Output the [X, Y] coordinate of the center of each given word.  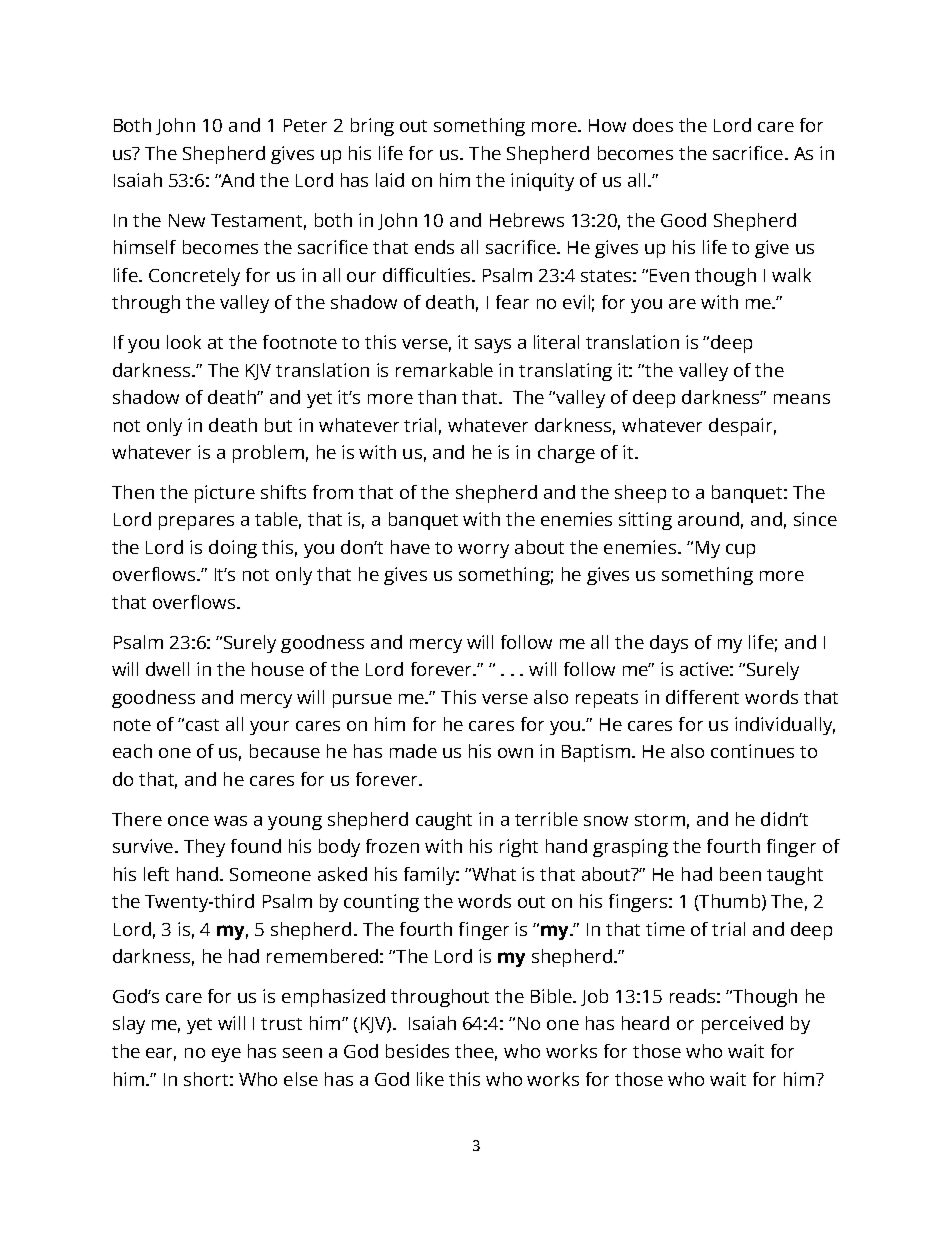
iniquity [542, 182]
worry [483, 551]
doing [233, 549]
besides [417, 1051]
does [653, 125]
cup [740, 551]
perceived [742, 1025]
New [187, 220]
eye [226, 1055]
